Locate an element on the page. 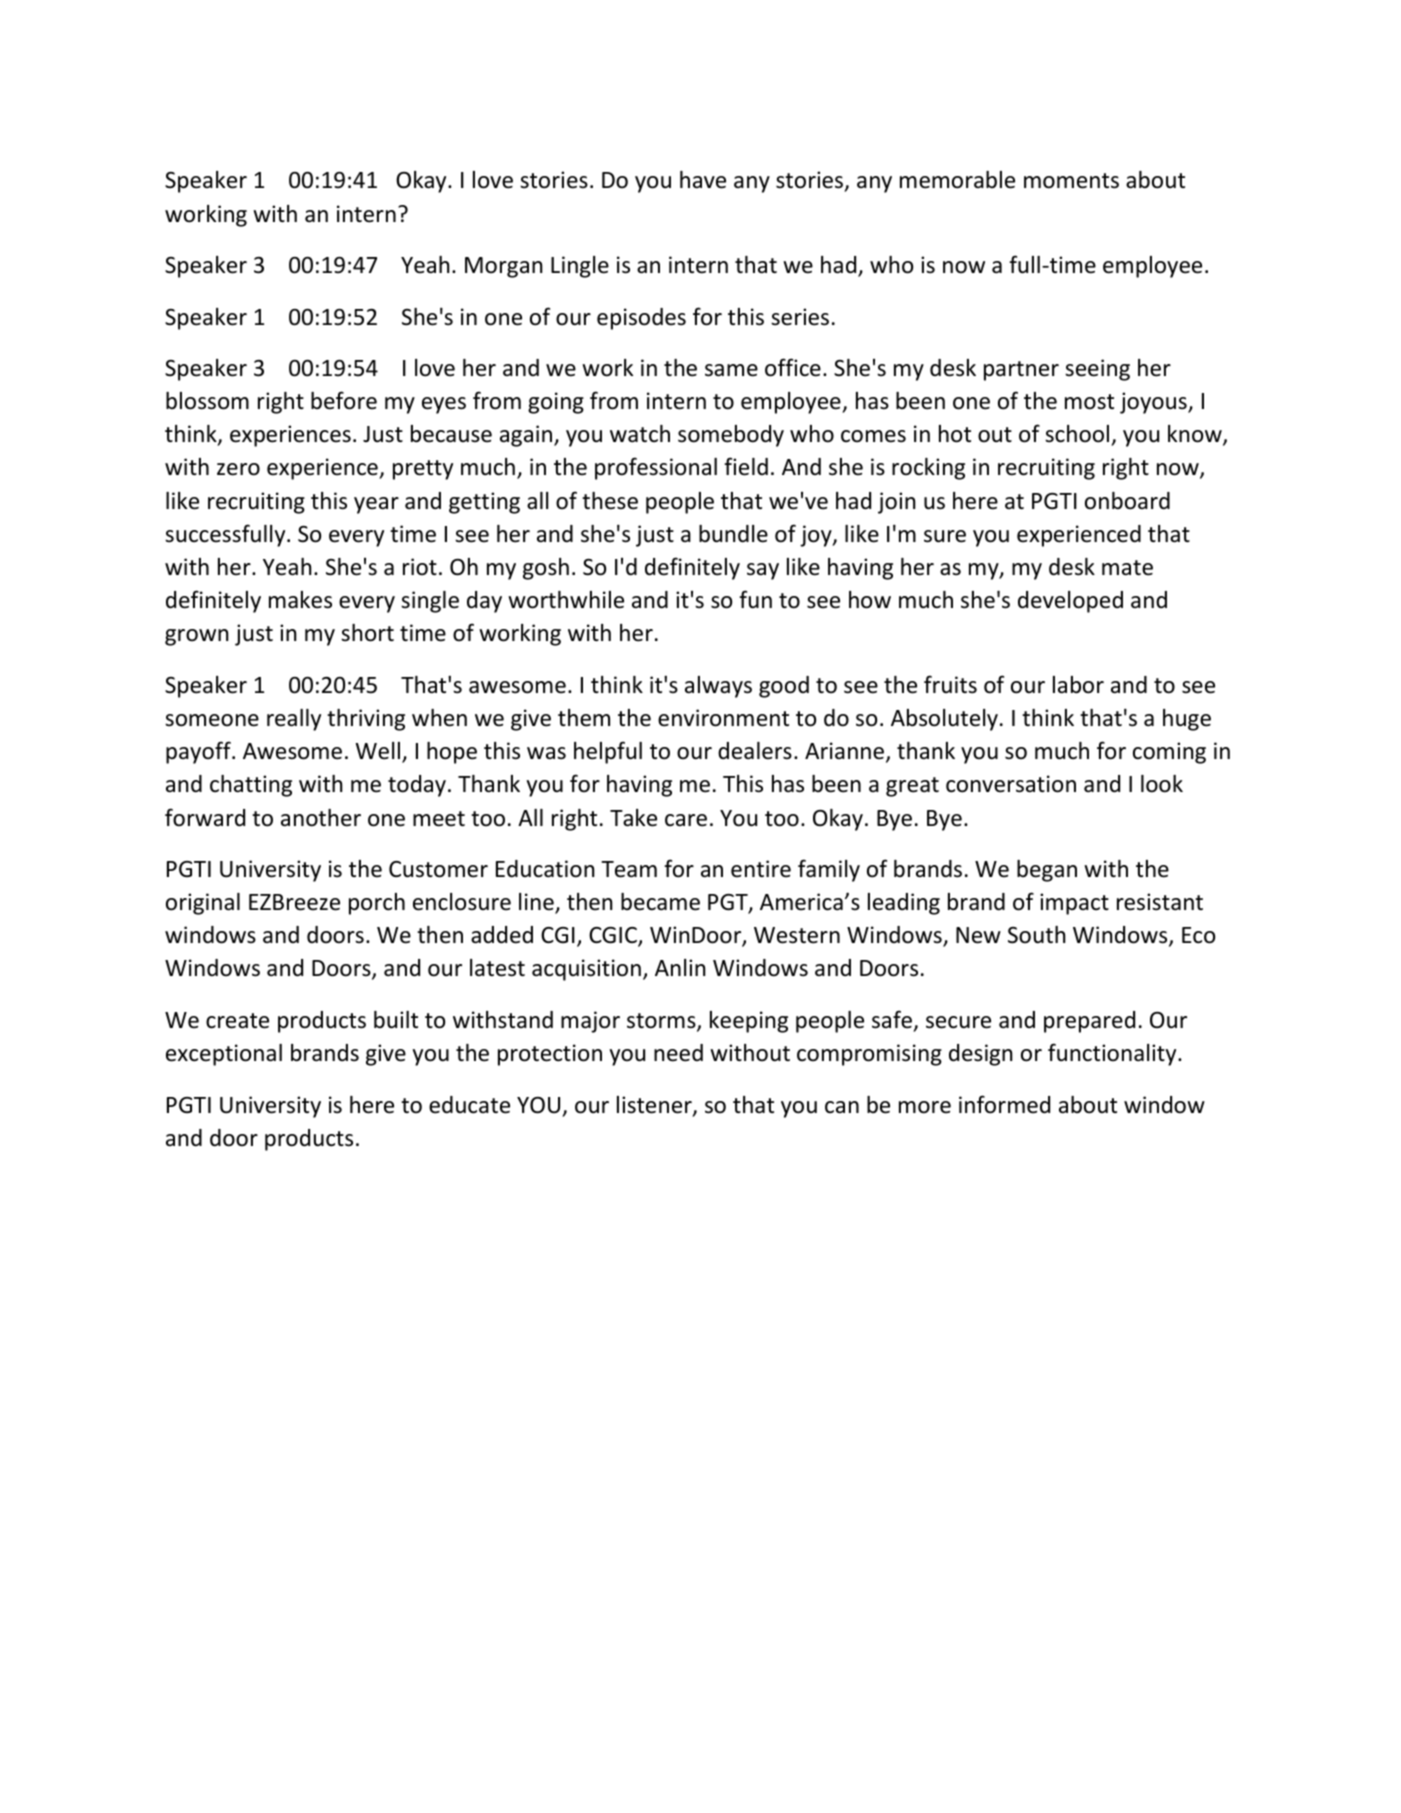 This page has height=1813, width=1401. school is located at coordinates (1078, 435).
